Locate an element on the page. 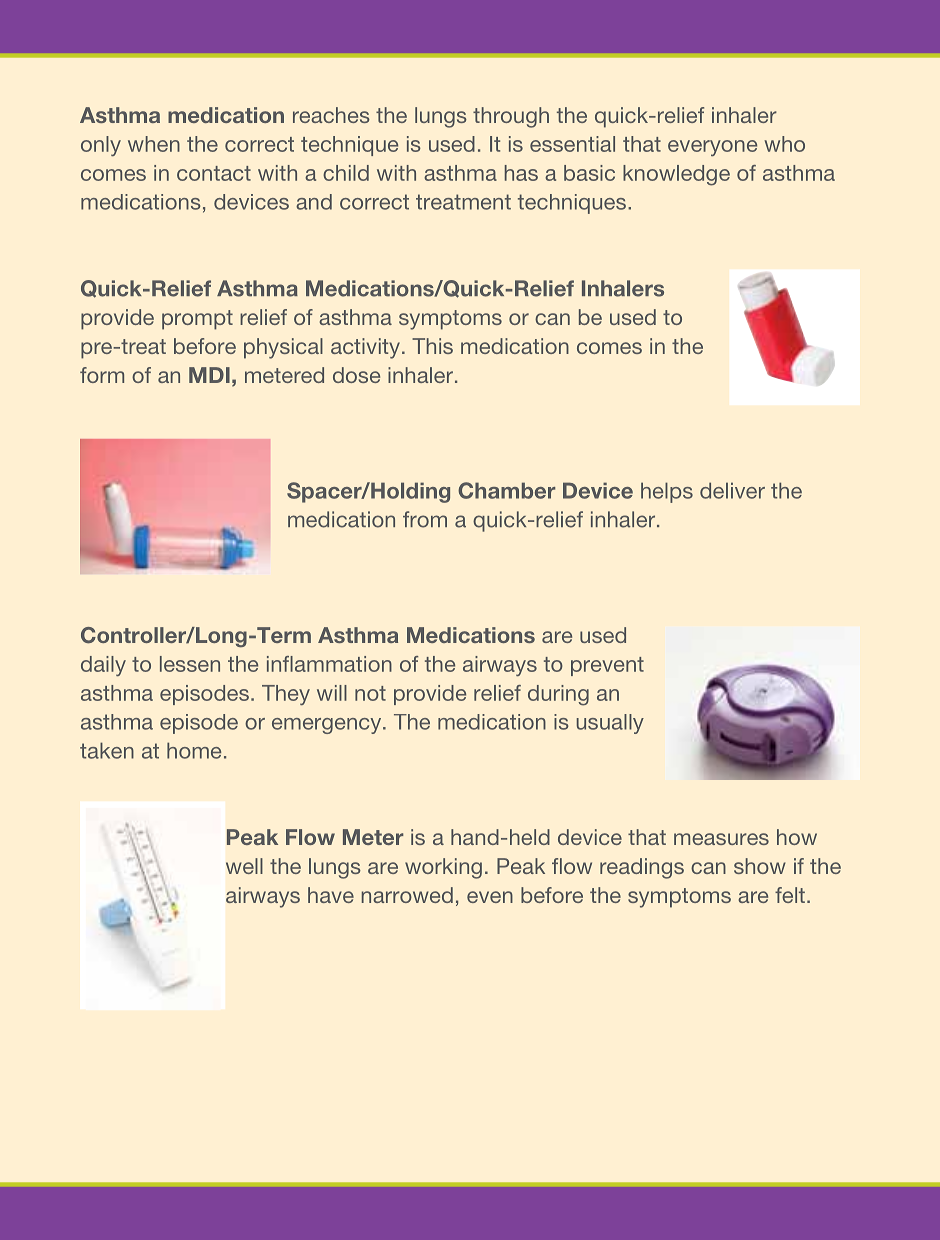 The height and width of the image is (1240, 940). through is located at coordinates (511, 117).
